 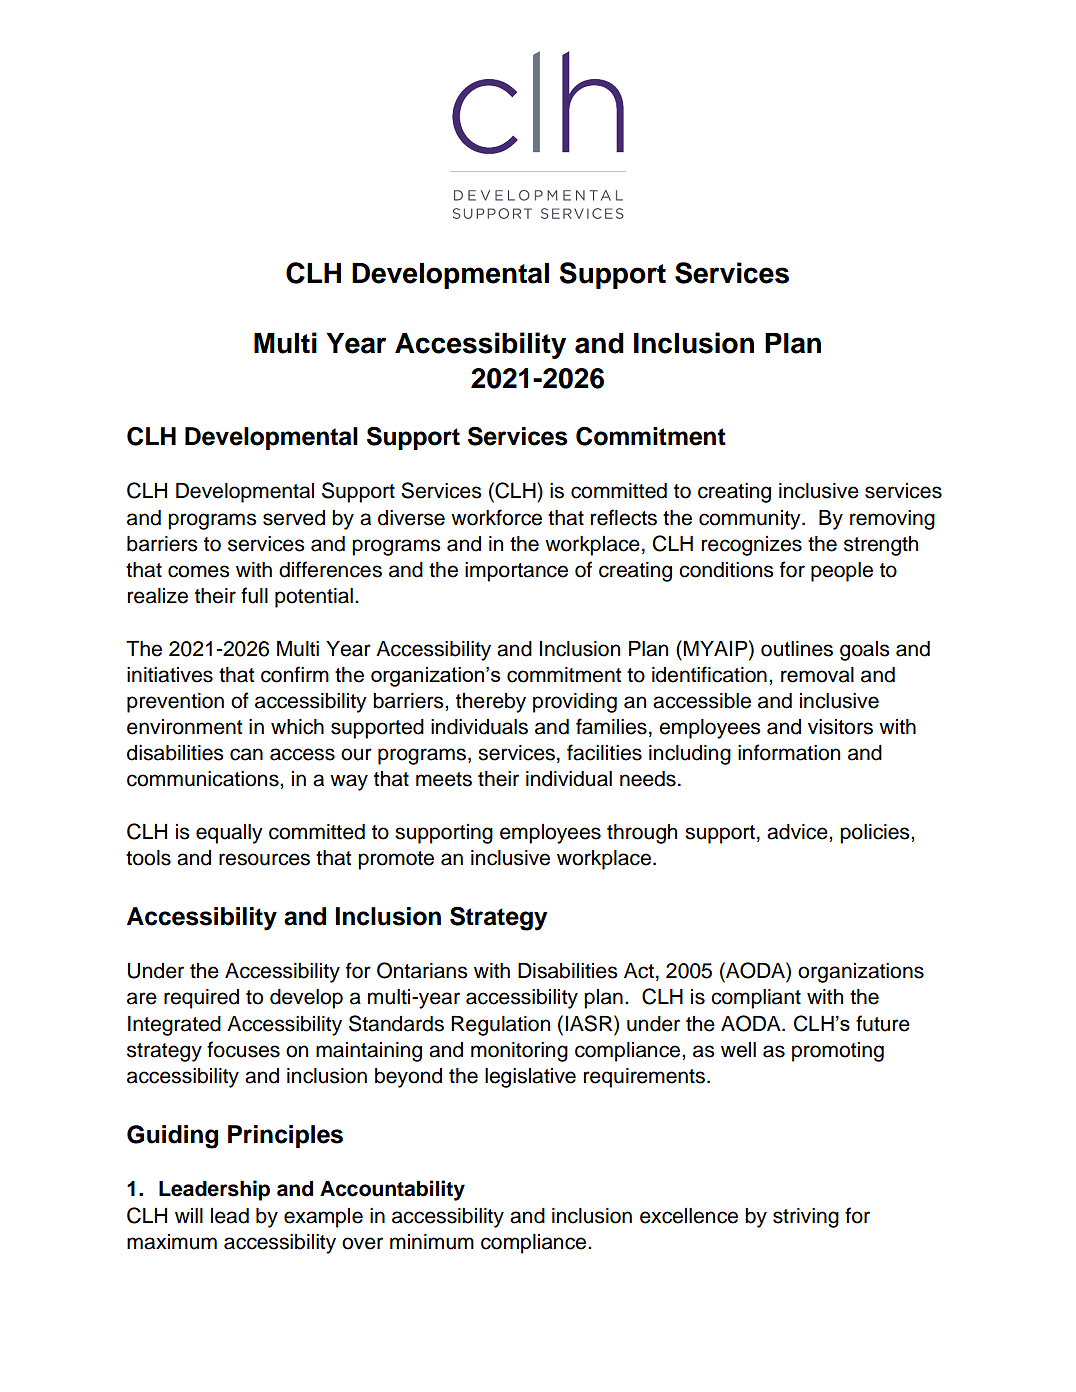 I want to click on focuses, so click(x=243, y=1049).
